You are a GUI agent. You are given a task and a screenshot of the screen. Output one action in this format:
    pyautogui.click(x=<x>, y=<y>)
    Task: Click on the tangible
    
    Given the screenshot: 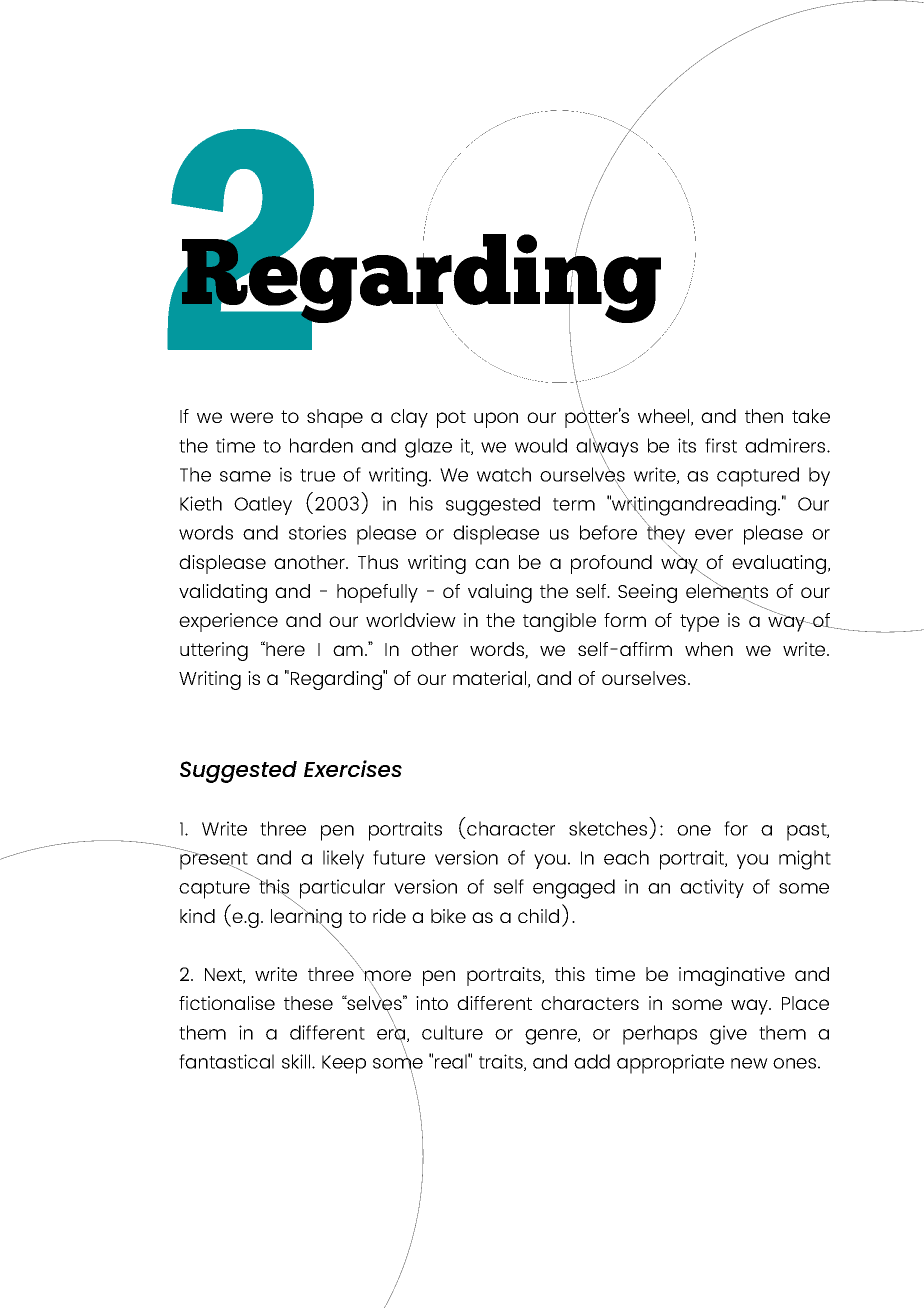 What is the action you would take?
    pyautogui.click(x=559, y=622)
